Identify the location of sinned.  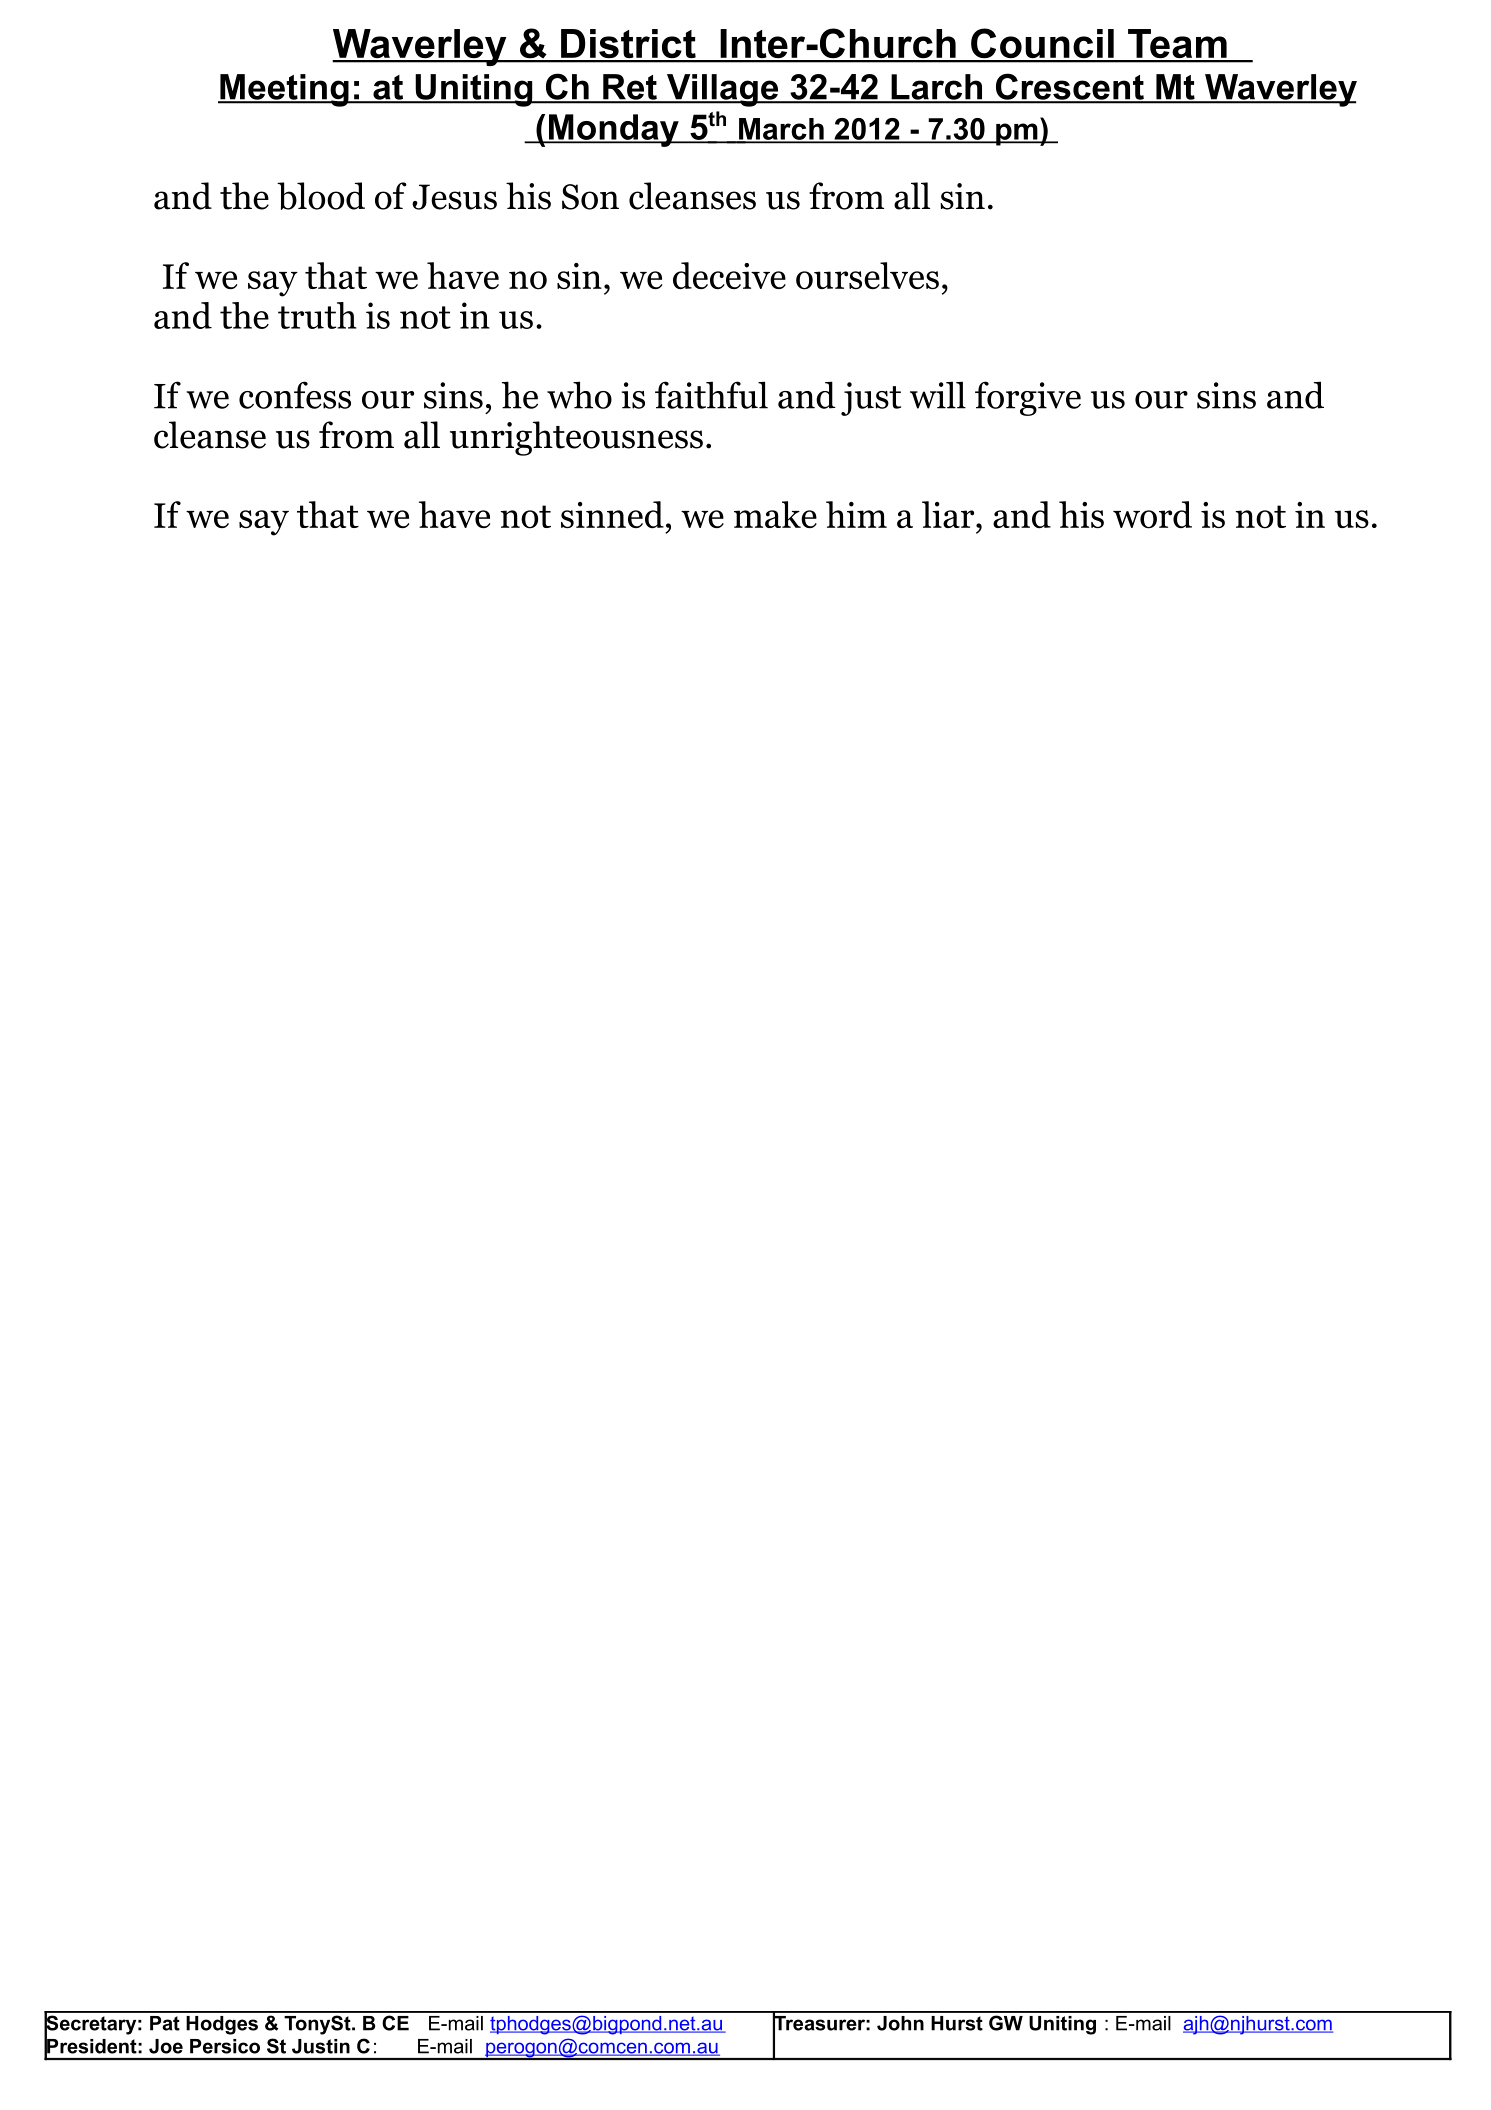
(612, 515).
